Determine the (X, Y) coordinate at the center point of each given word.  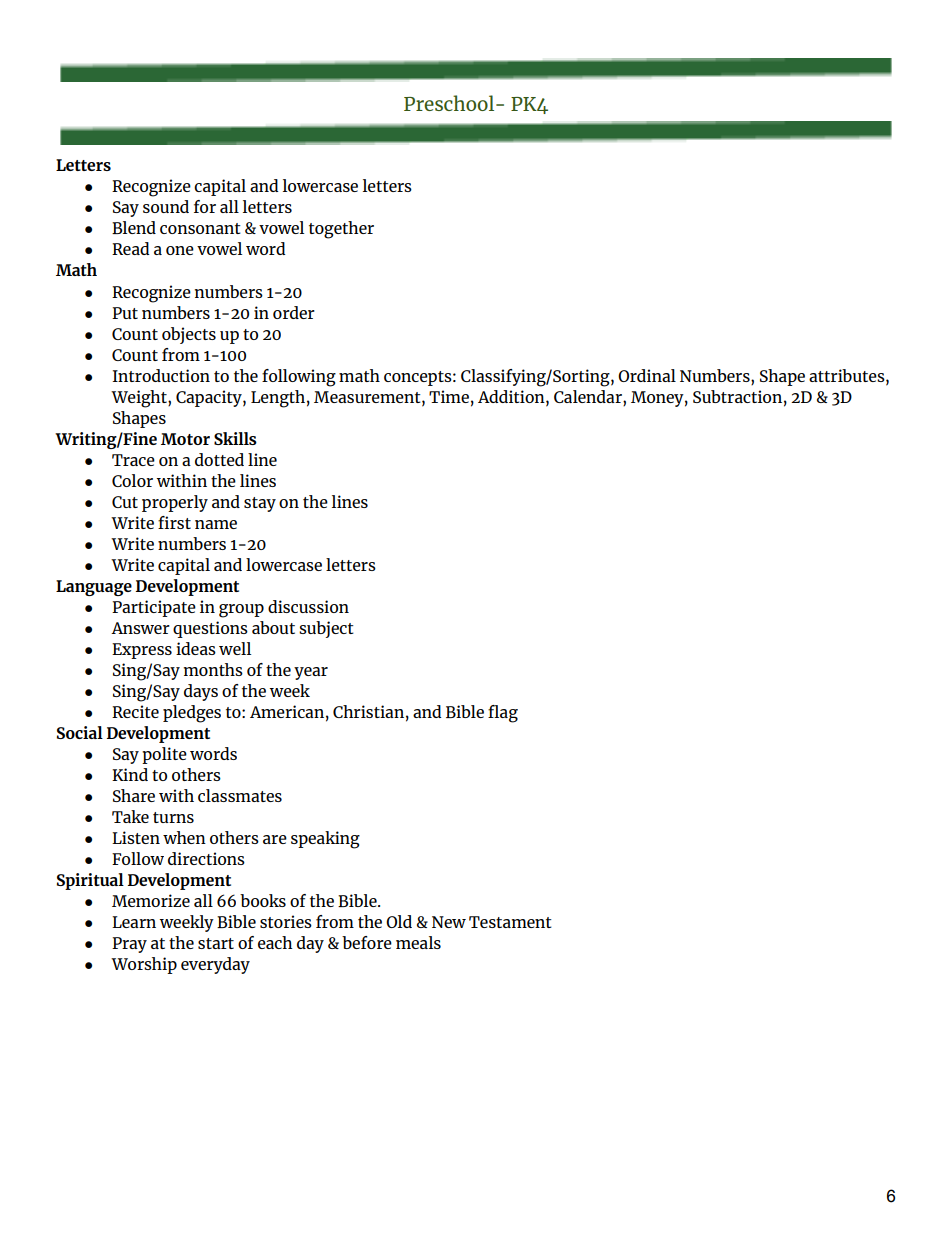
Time (449, 396)
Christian (368, 711)
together (341, 230)
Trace (133, 460)
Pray (129, 945)
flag (503, 714)
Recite (135, 711)
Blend (134, 227)
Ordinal (647, 375)
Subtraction (737, 396)
